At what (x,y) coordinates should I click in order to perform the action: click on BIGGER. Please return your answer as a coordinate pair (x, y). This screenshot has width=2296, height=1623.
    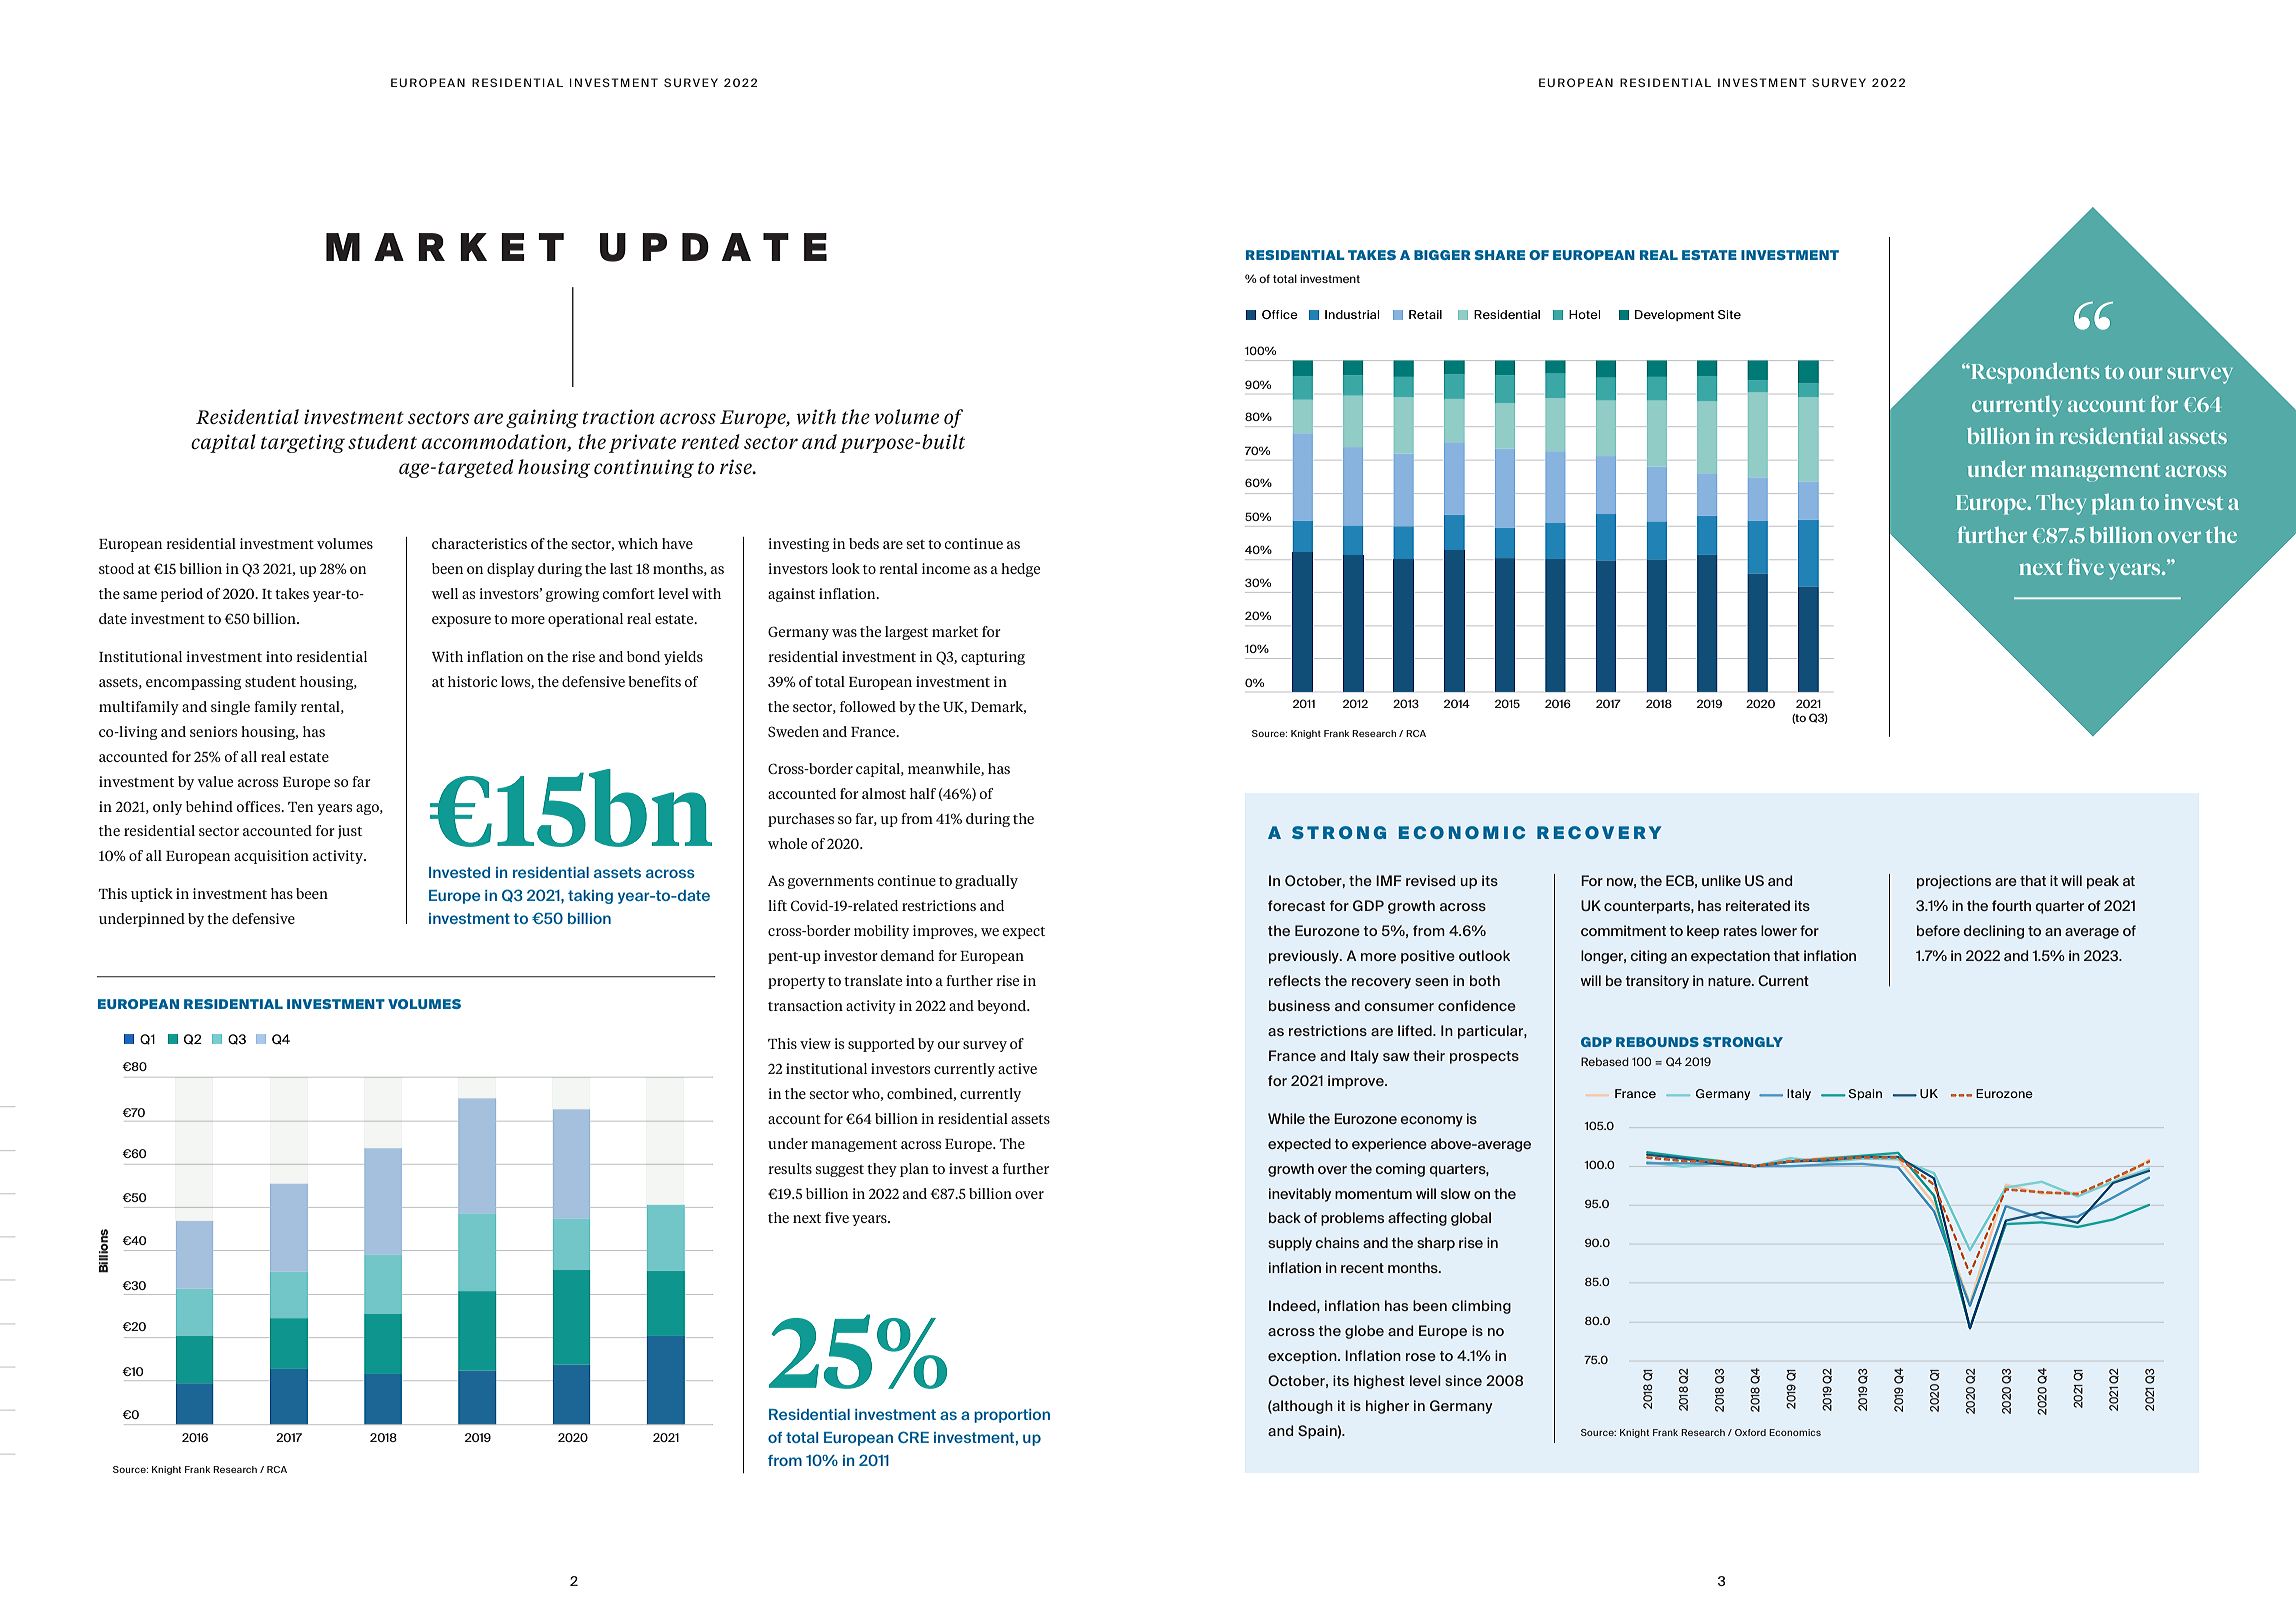
    Looking at the image, I should click on (1442, 255).
